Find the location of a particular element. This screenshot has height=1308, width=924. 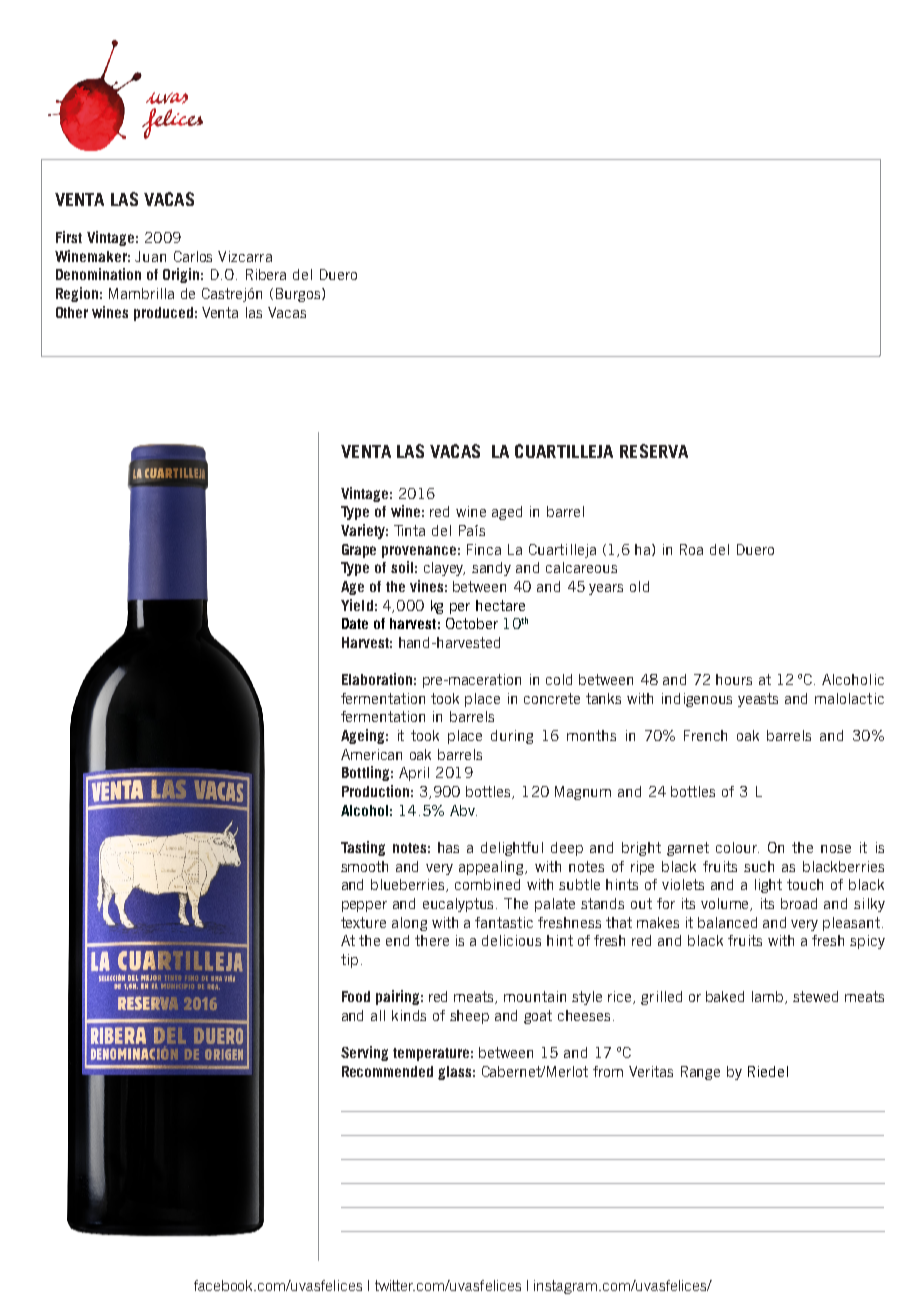

years is located at coordinates (606, 589).
